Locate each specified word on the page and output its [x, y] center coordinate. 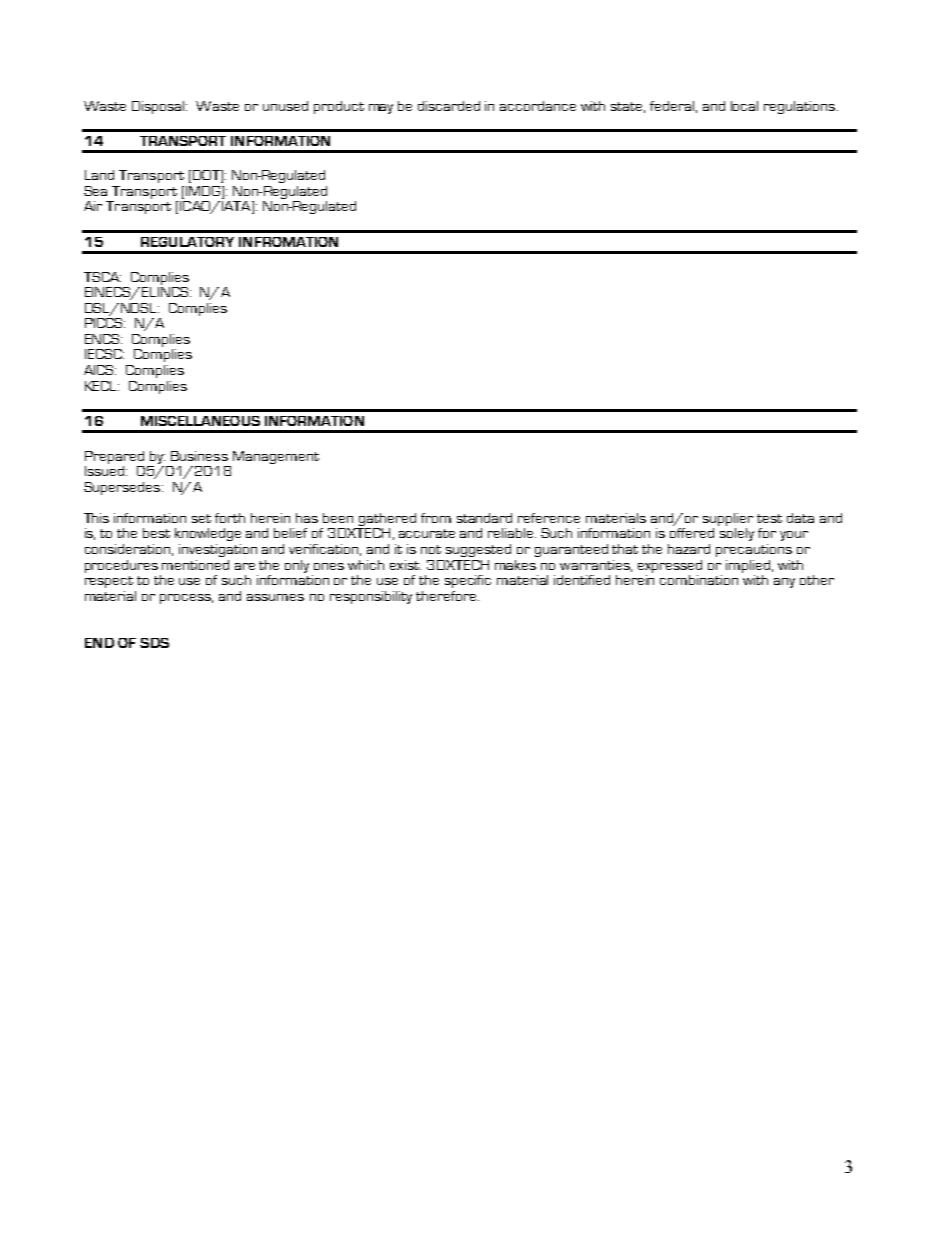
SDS [154, 643]
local [744, 106]
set [201, 518]
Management [276, 457]
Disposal [159, 107]
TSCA [102, 277]
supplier [728, 521]
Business [199, 456]
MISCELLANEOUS [200, 421]
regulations [799, 107]
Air [93, 206]
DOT [207, 176]
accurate [427, 533]
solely [737, 534]
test [769, 518]
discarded [449, 106]
